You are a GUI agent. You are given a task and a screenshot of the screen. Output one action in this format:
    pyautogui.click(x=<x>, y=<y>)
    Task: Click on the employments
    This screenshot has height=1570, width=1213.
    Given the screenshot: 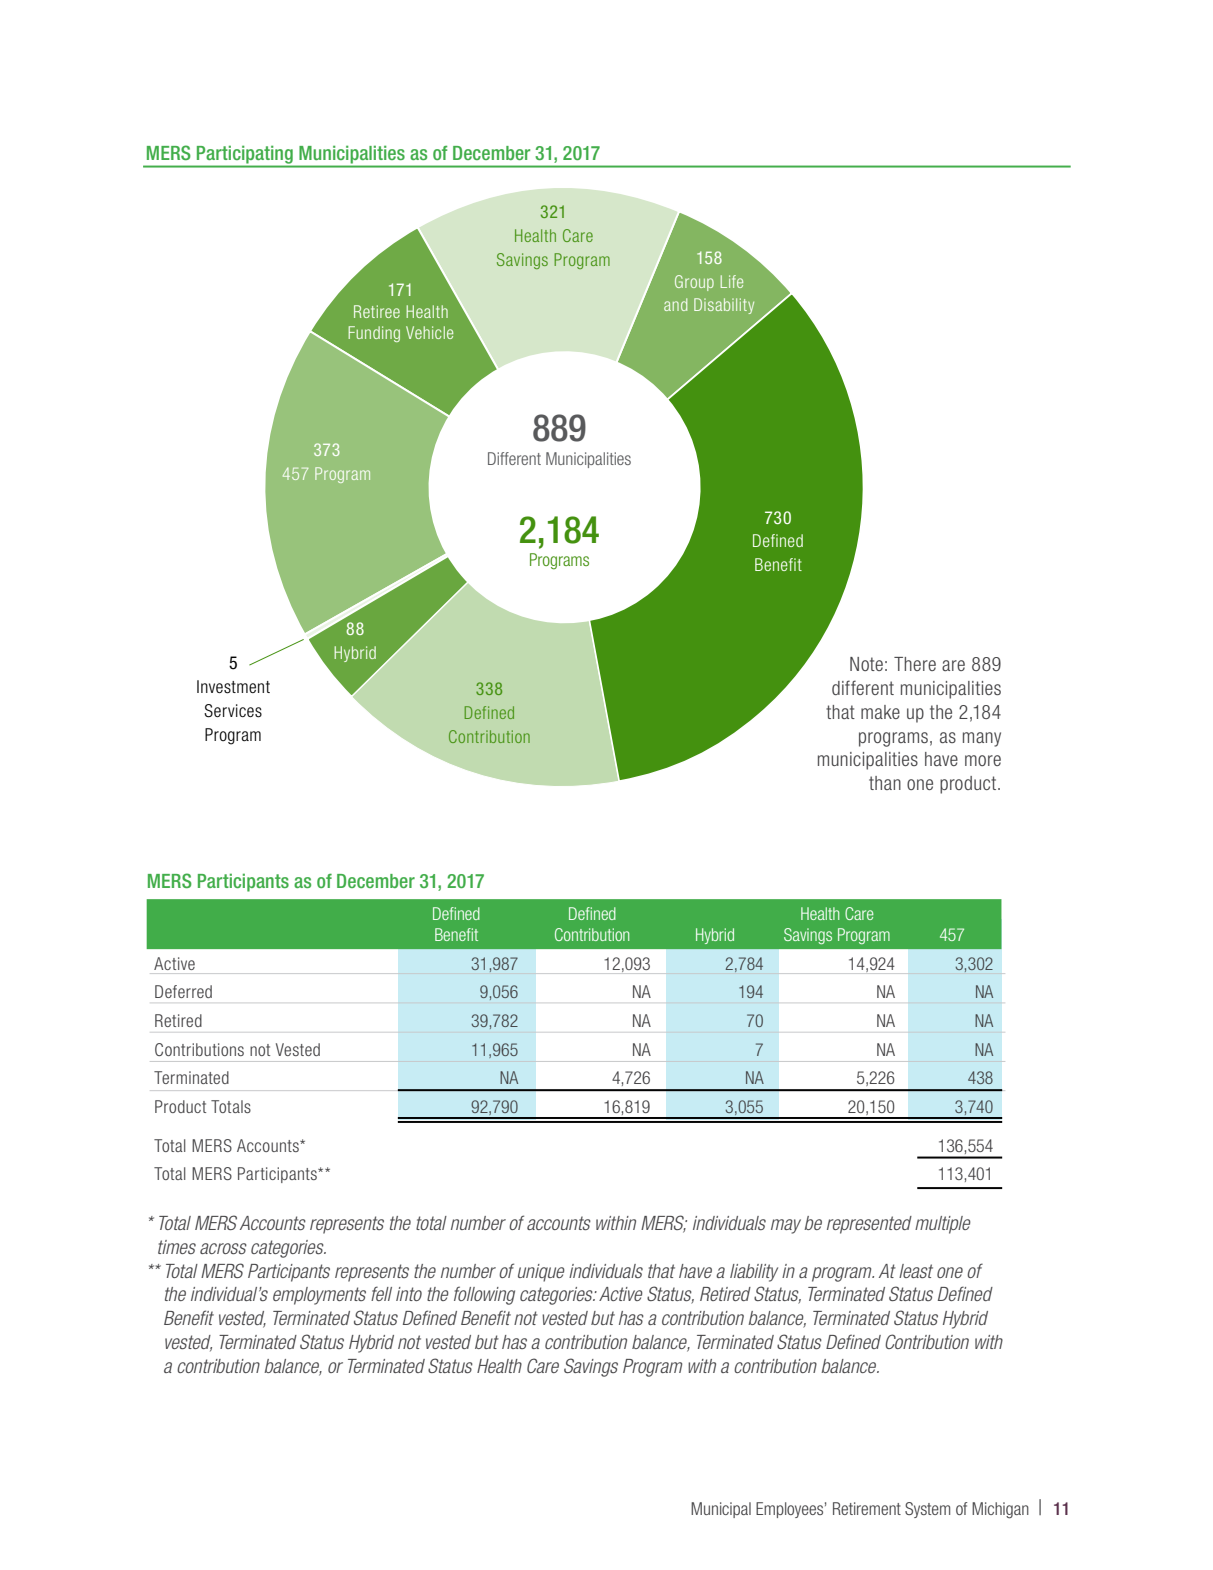 What is the action you would take?
    pyautogui.click(x=319, y=1296)
